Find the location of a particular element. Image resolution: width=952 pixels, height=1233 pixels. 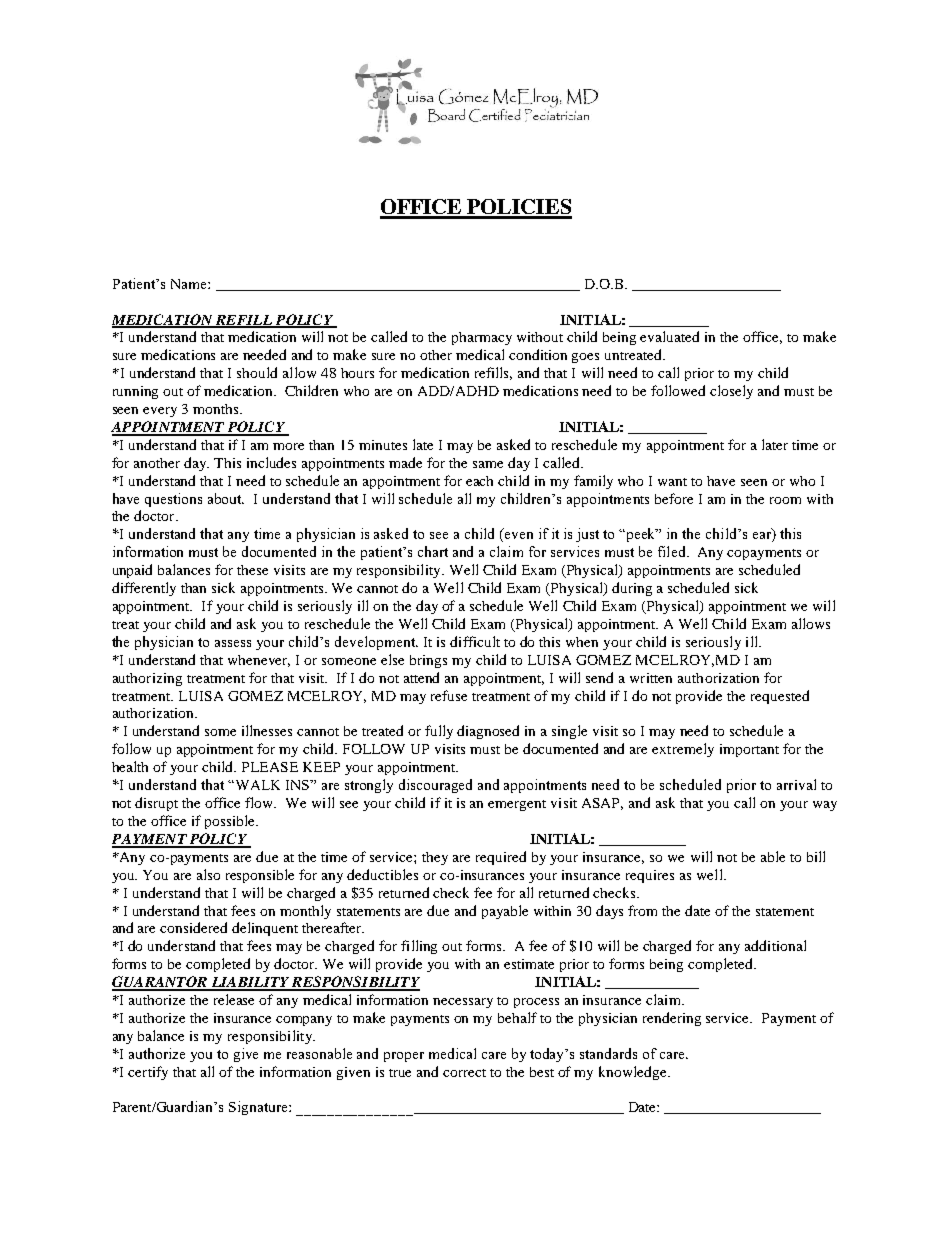

certify is located at coordinates (148, 1073).
